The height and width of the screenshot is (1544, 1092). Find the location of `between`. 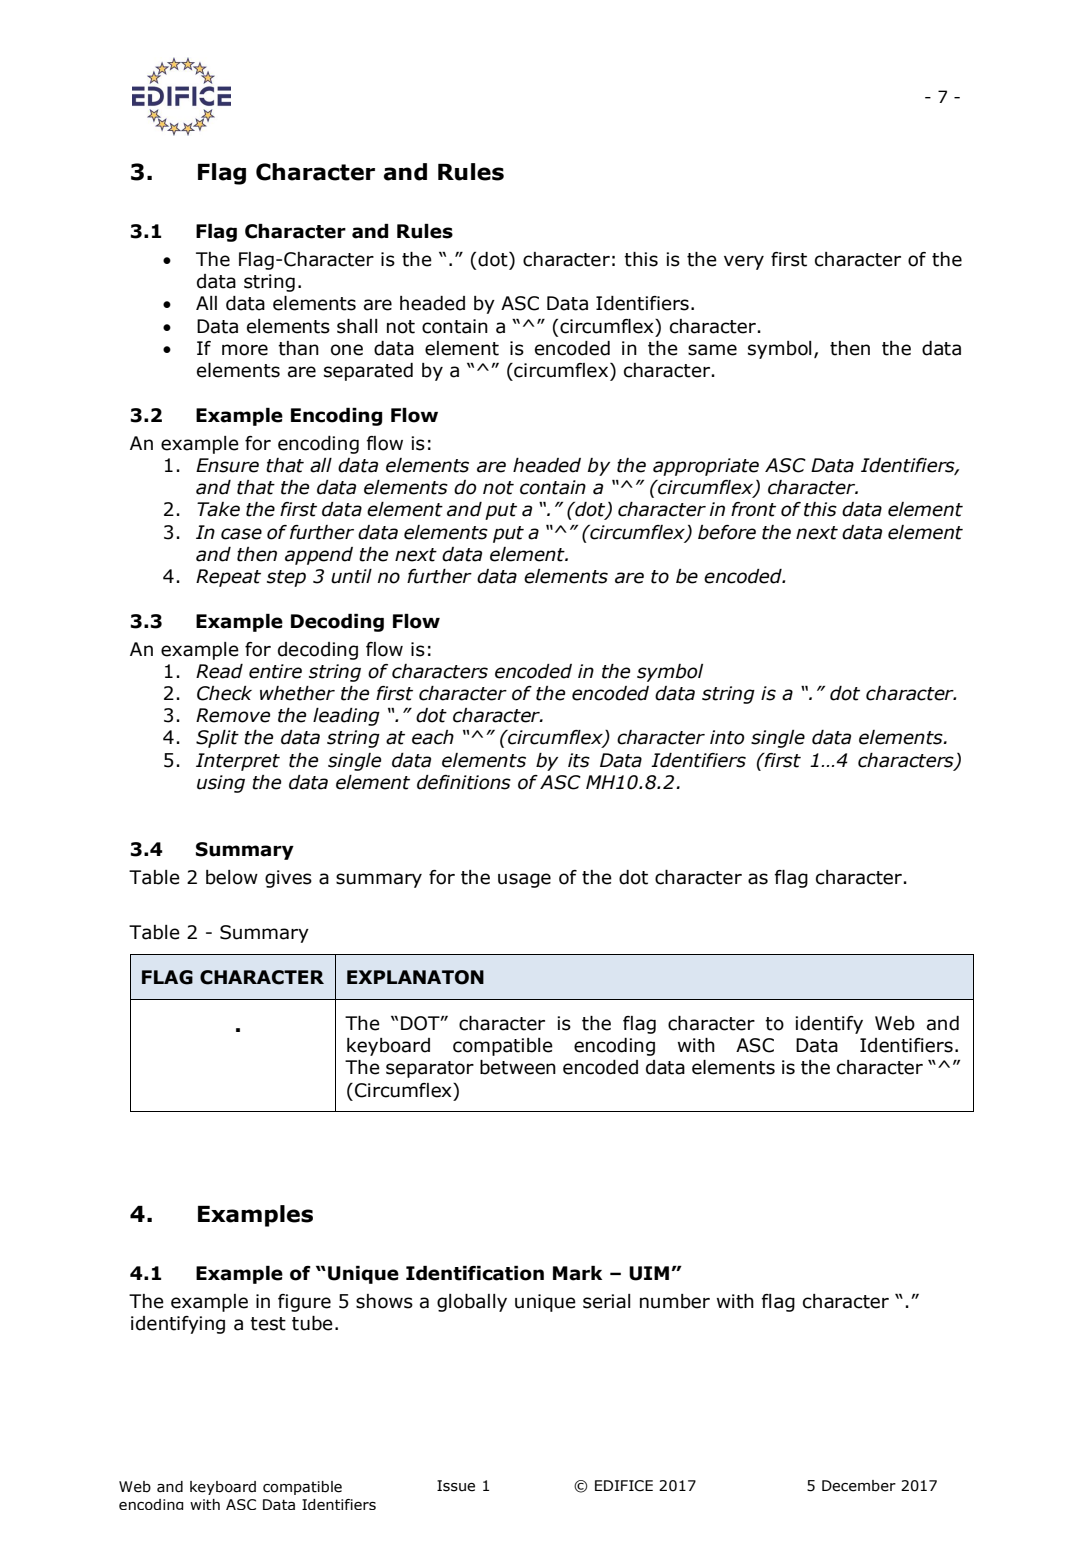

between is located at coordinates (518, 1067).
